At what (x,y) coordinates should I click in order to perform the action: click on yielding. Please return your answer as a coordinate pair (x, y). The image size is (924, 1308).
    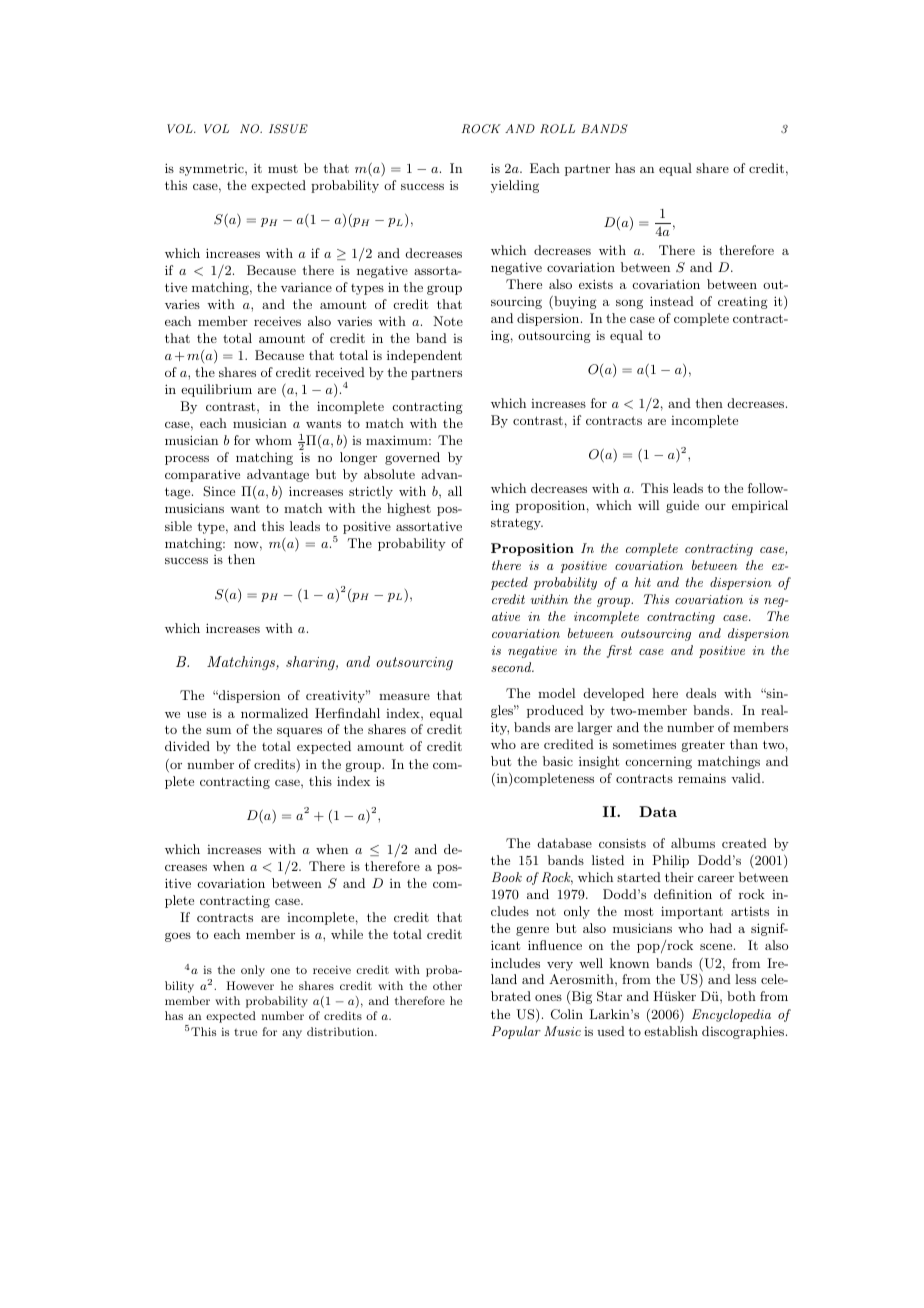
    Looking at the image, I should click on (515, 186).
